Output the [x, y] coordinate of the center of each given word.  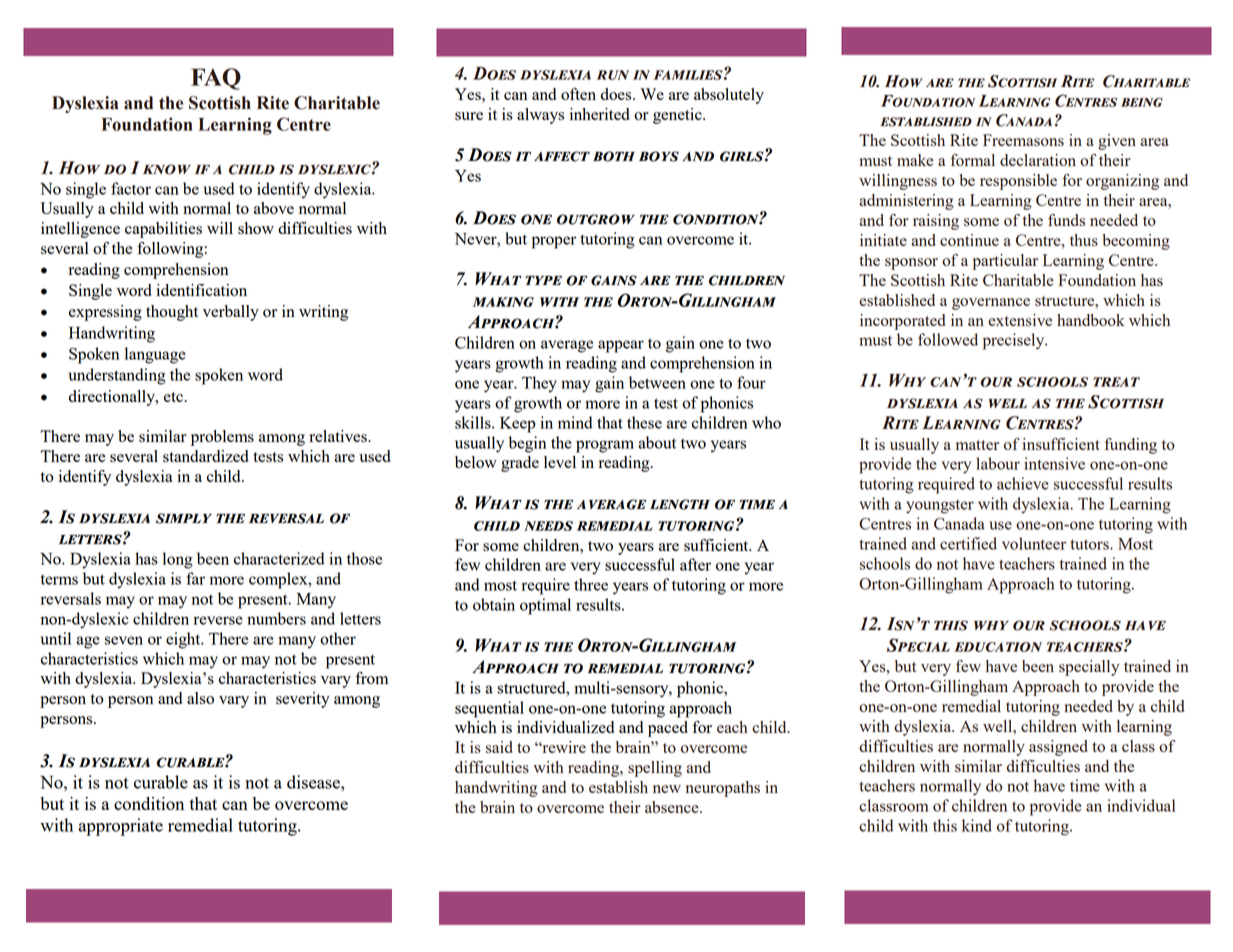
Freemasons [1023, 140]
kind [977, 825]
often [578, 94]
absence [673, 807]
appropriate [120, 827]
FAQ [216, 79]
